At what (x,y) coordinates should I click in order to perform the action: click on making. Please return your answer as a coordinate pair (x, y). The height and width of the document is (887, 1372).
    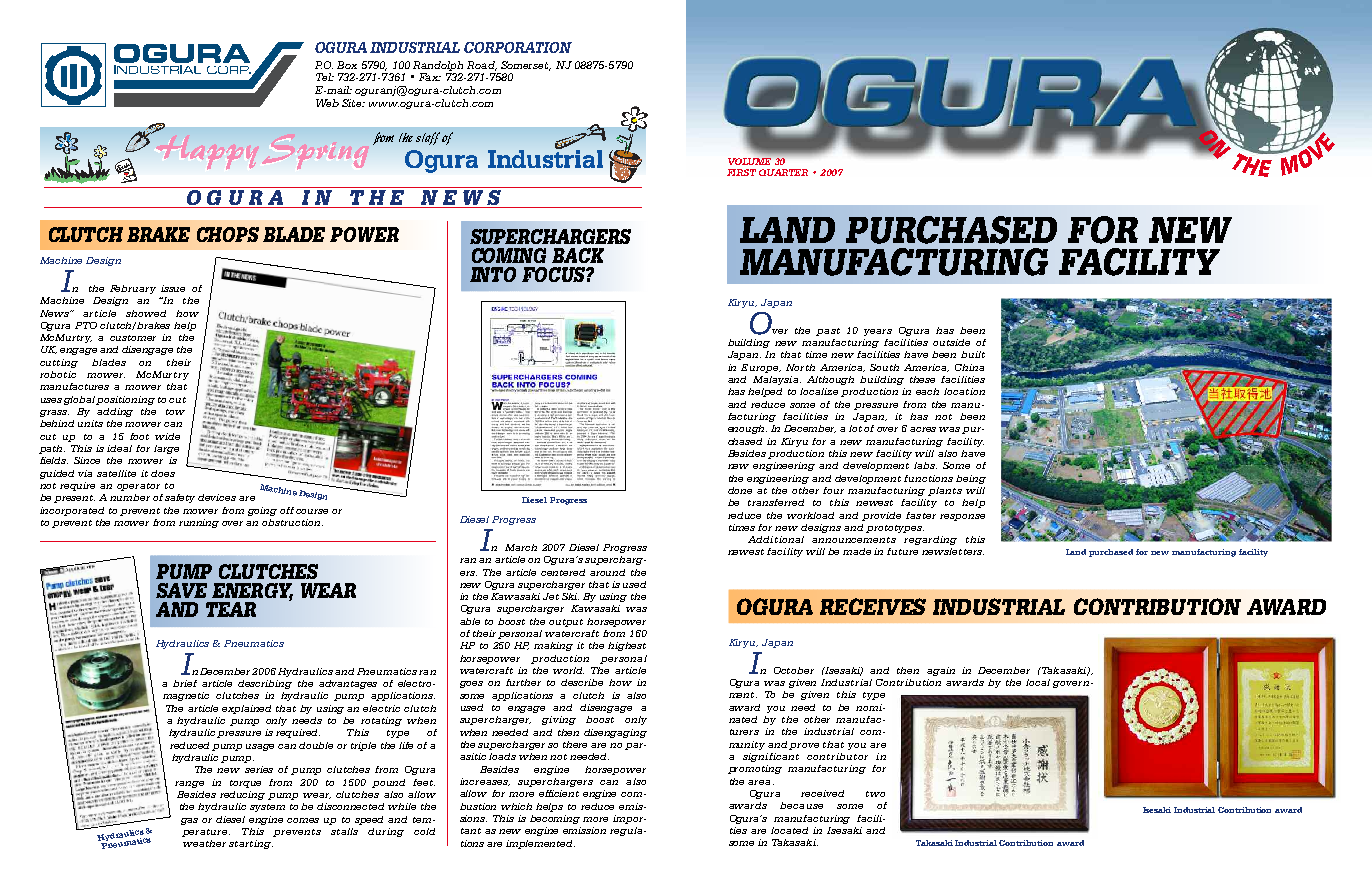
    Looking at the image, I should click on (553, 646).
